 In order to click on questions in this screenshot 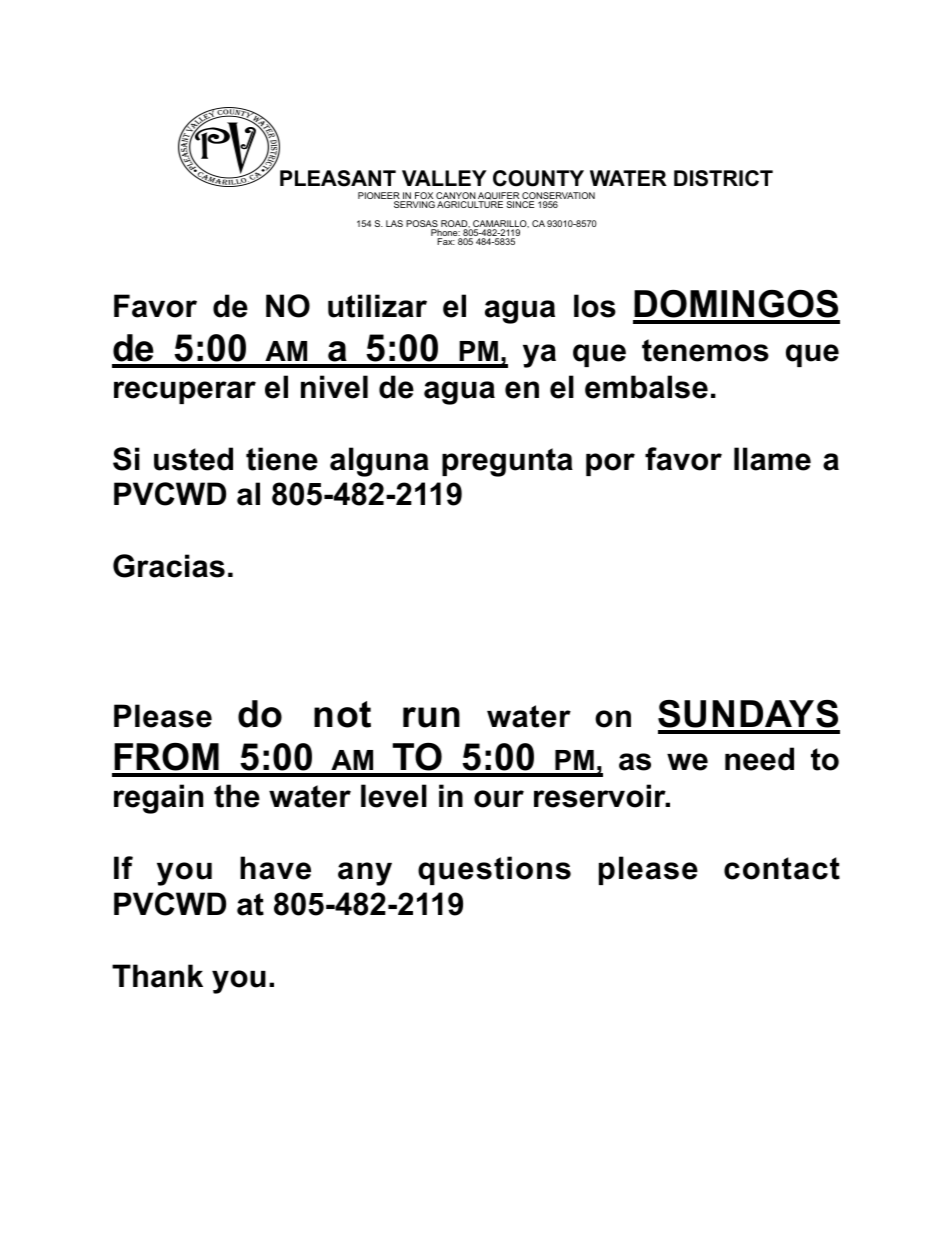, I will do `click(494, 870)`.
